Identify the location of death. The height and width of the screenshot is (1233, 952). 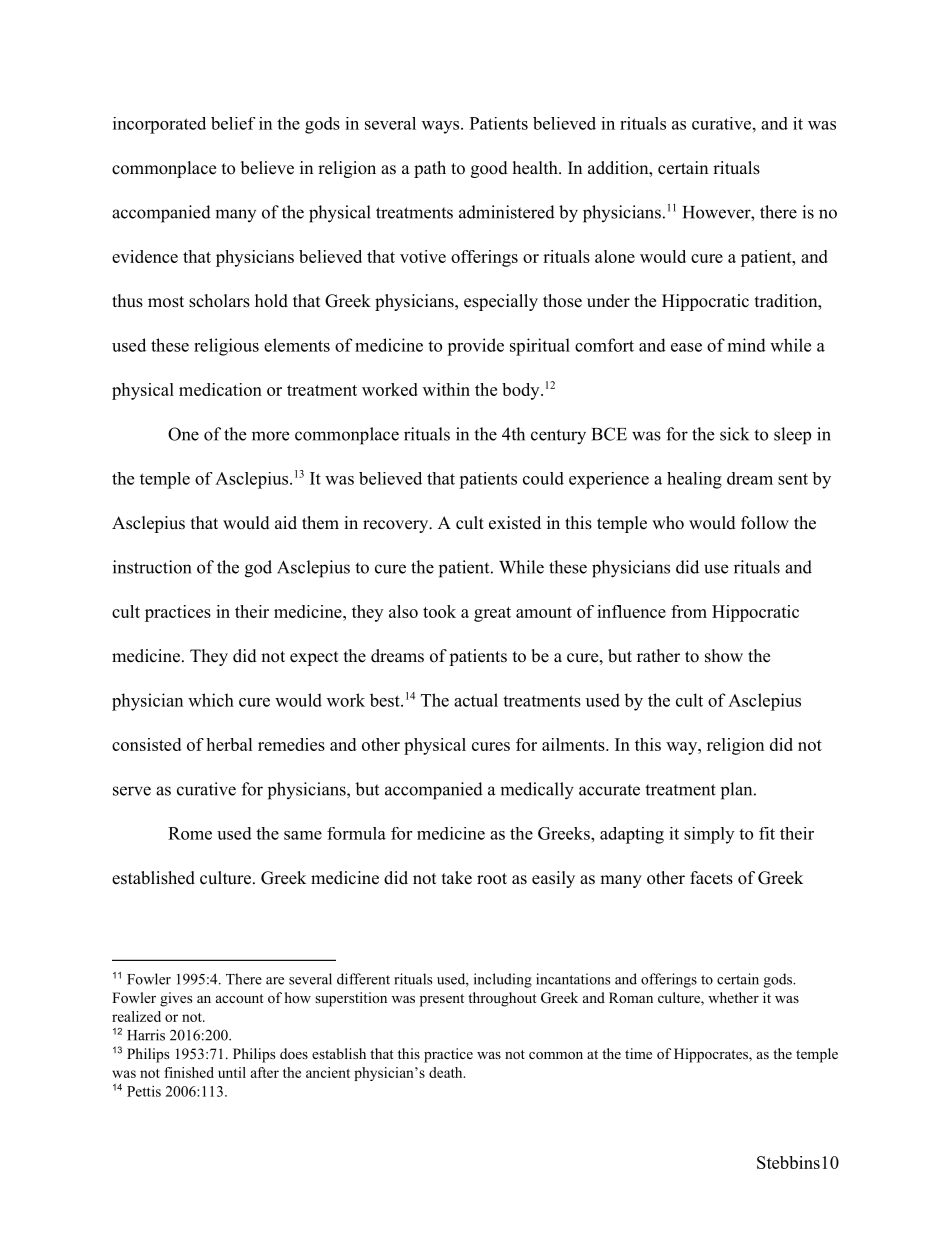
(447, 1072).
